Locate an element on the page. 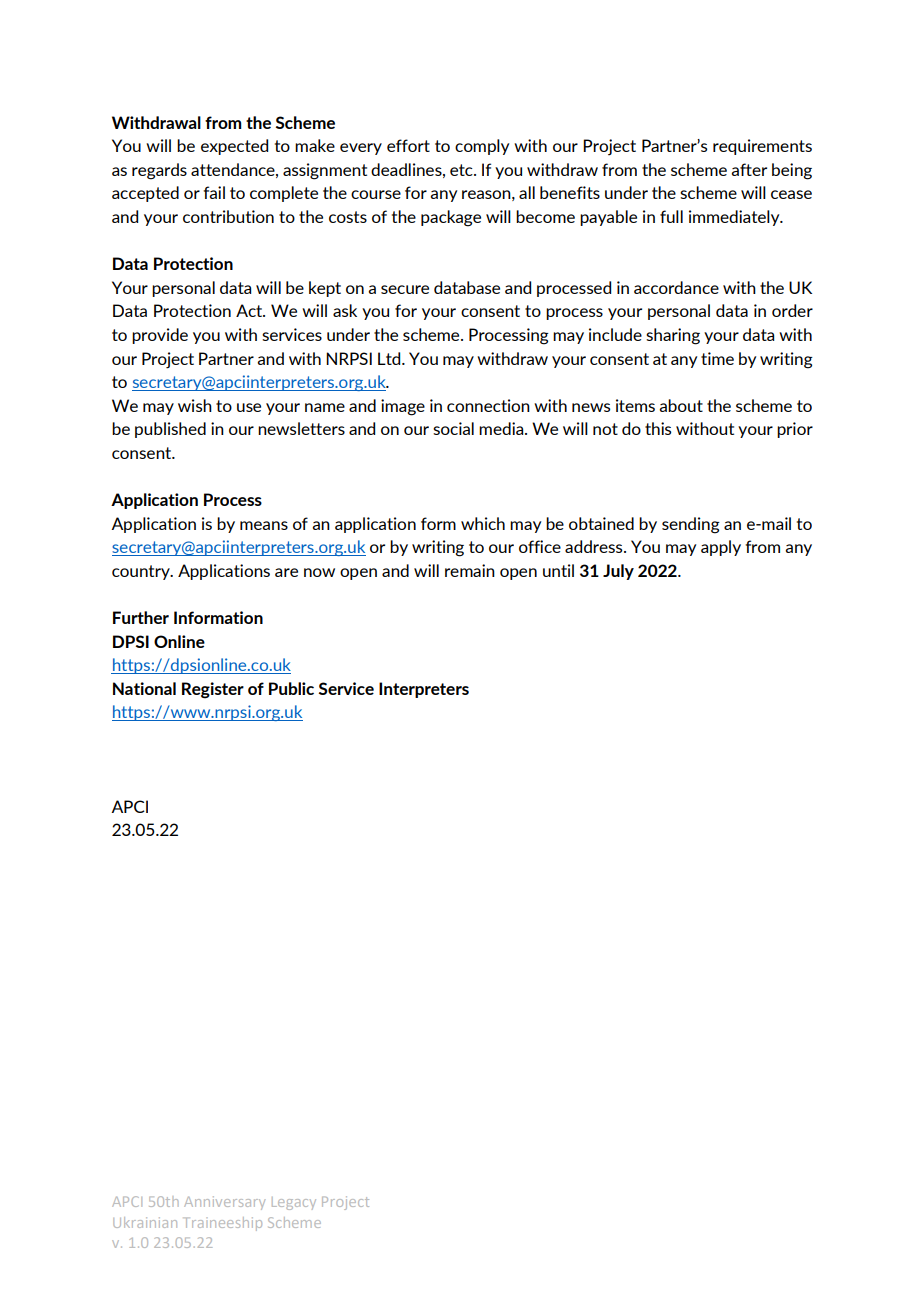 This page has height=1308, width=924. July is located at coordinates (618, 572).
